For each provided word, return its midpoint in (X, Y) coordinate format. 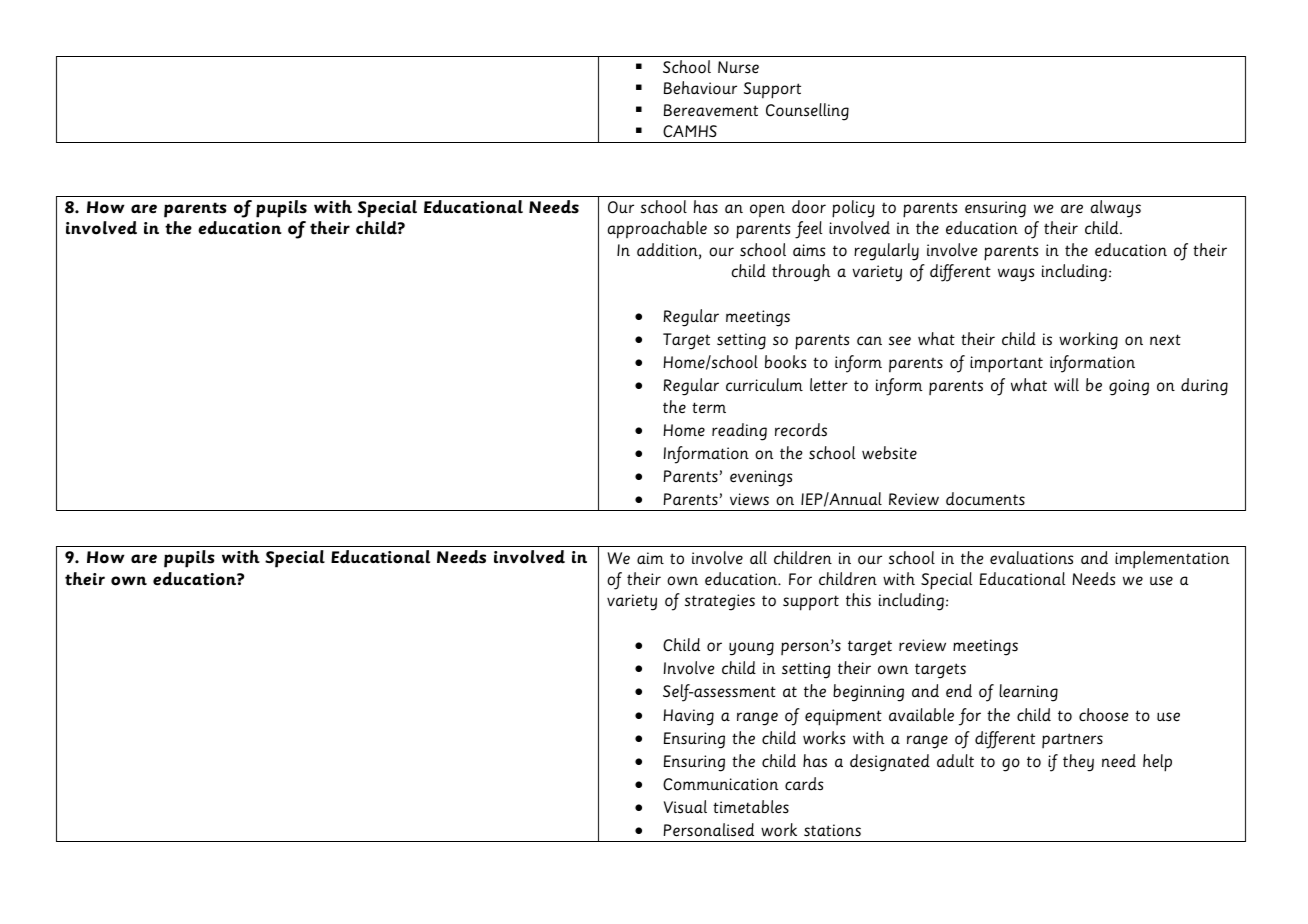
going (1129, 387)
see (900, 341)
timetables (751, 807)
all (758, 557)
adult (955, 760)
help (1157, 763)
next (1165, 340)
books (785, 362)
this (858, 600)
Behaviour (700, 88)
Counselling (807, 112)
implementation (1172, 559)
